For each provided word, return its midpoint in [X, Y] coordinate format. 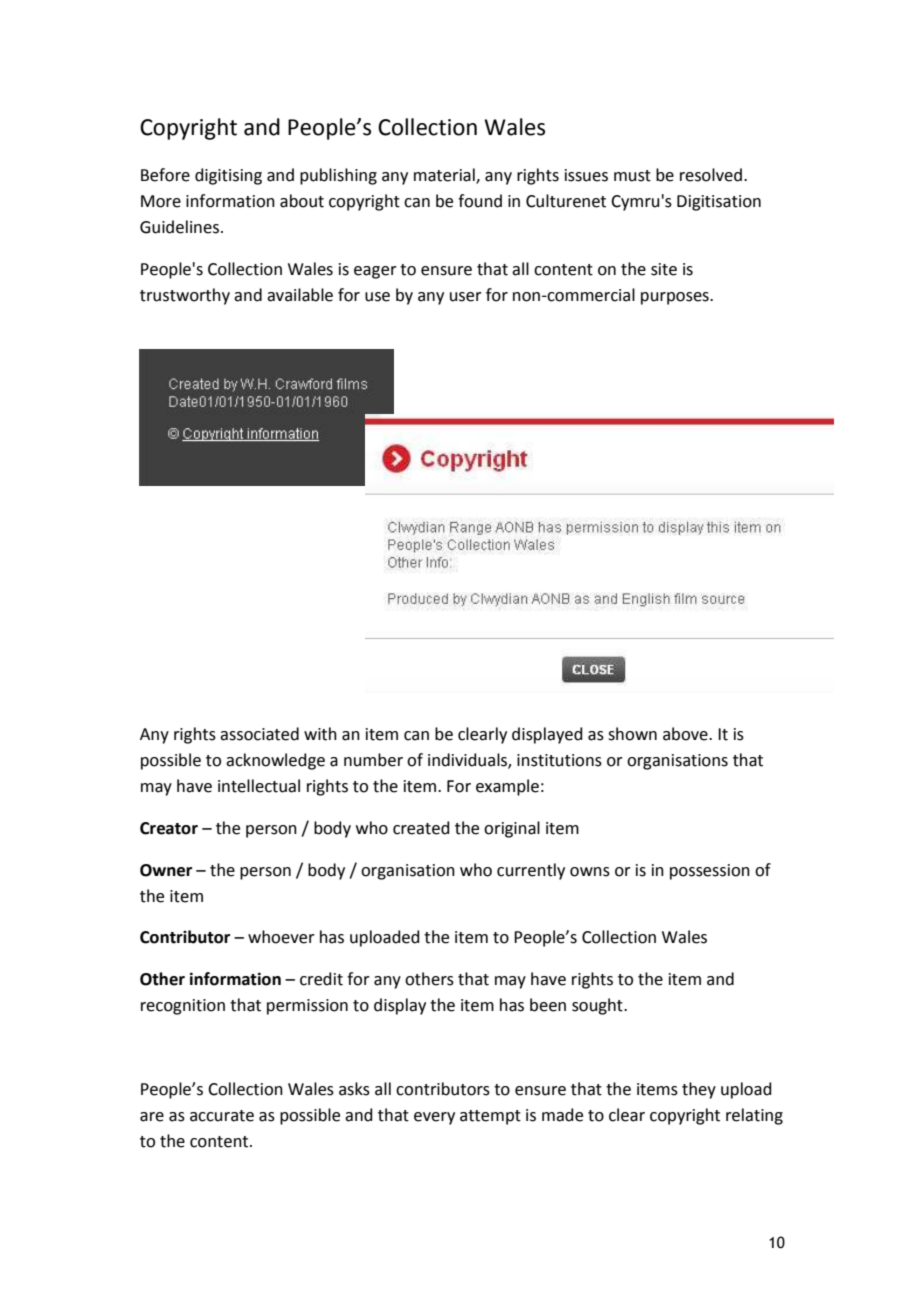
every [434, 1118]
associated [259, 734]
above [686, 734]
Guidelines [179, 227]
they [699, 1090]
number [373, 760]
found [480, 201]
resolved [711, 175]
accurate [222, 1116]
